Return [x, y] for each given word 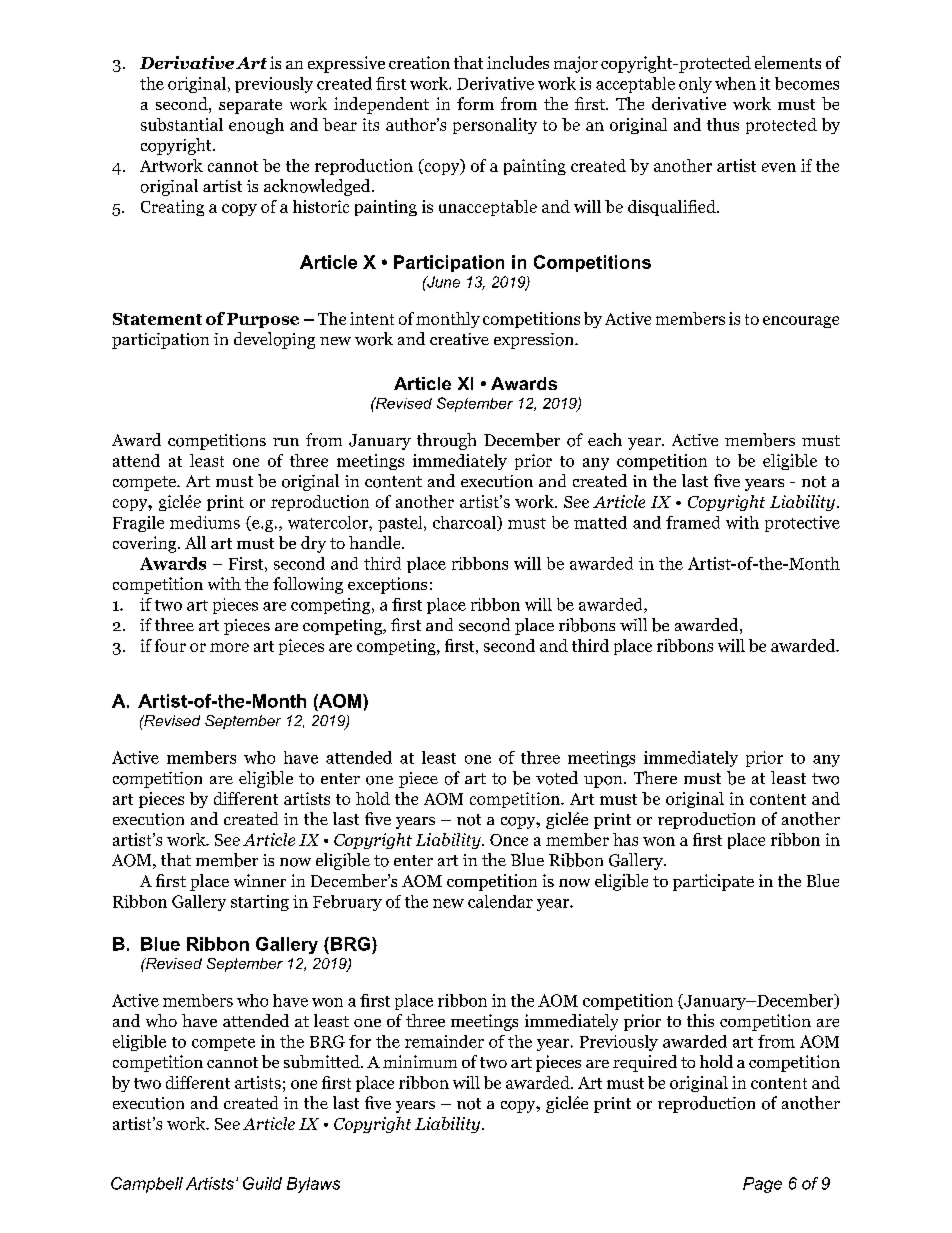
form [475, 103]
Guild [262, 1183]
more [229, 647]
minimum [420, 1061]
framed [693, 522]
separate [250, 106]
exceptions [387, 585]
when [735, 83]
